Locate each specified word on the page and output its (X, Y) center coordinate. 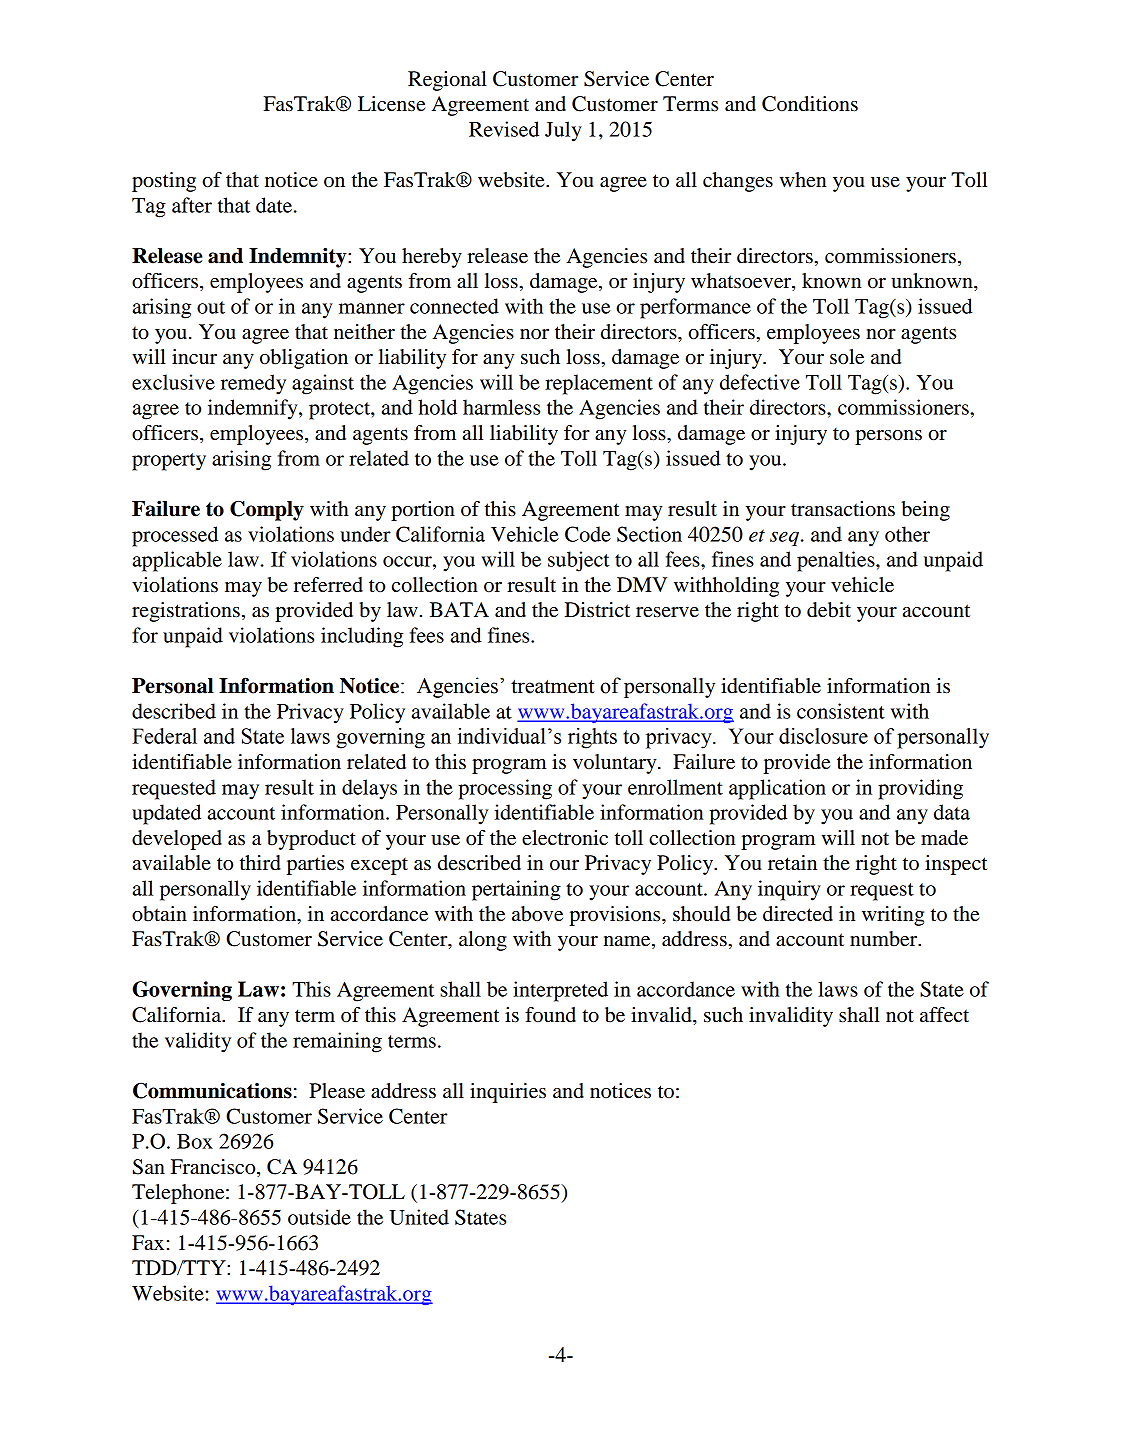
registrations (186, 612)
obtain (159, 914)
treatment (553, 687)
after (192, 205)
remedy (253, 384)
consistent (841, 711)
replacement (599, 384)
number (885, 939)
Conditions (810, 104)
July (563, 131)
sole (847, 357)
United (419, 1217)
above (537, 914)
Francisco (214, 1168)
